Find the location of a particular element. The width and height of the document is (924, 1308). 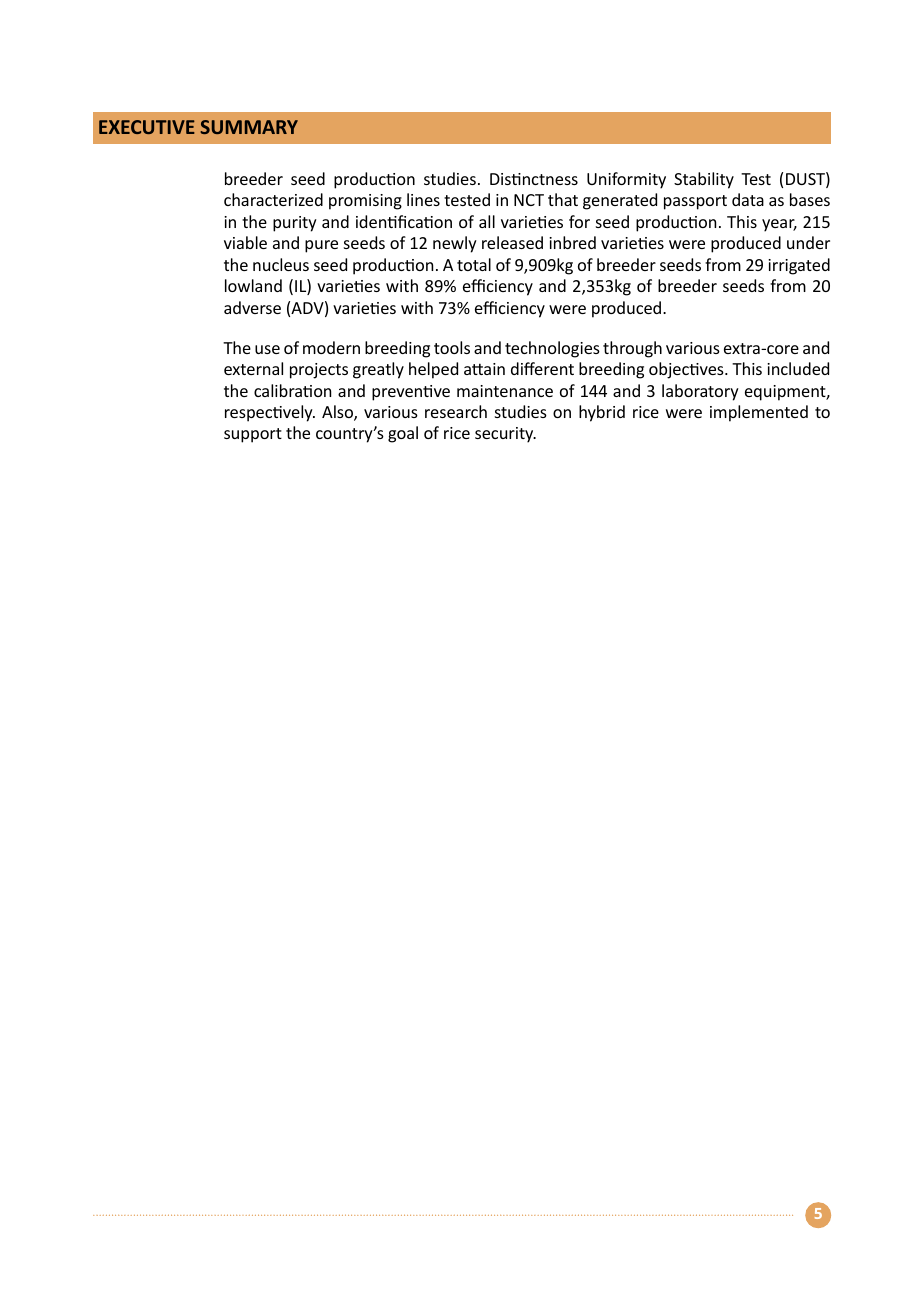

implemented is located at coordinates (759, 413).
